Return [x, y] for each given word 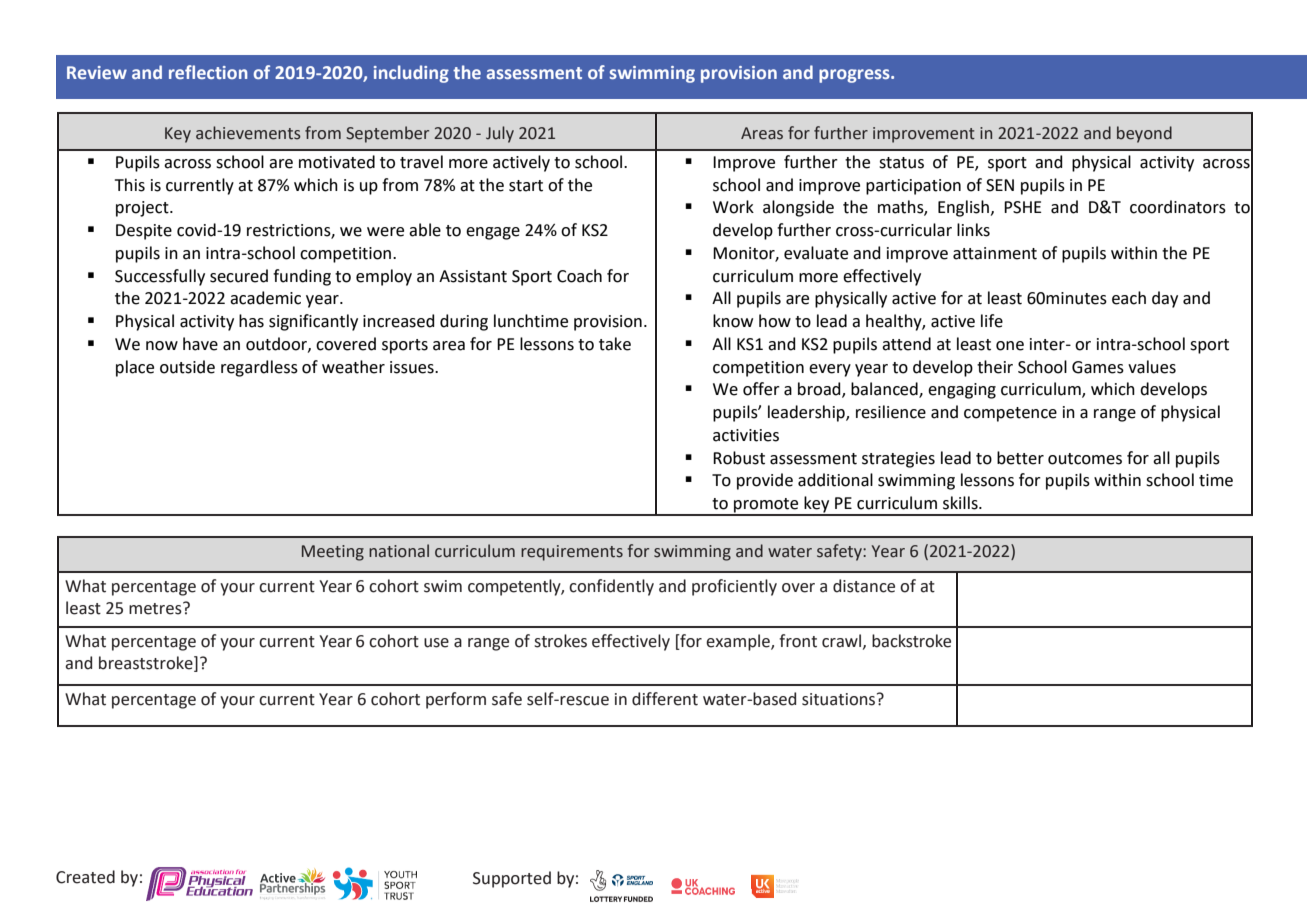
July [500, 134]
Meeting [333, 553]
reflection [208, 72]
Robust [739, 458]
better [1020, 458]
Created [85, 877]
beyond [1144, 134]
